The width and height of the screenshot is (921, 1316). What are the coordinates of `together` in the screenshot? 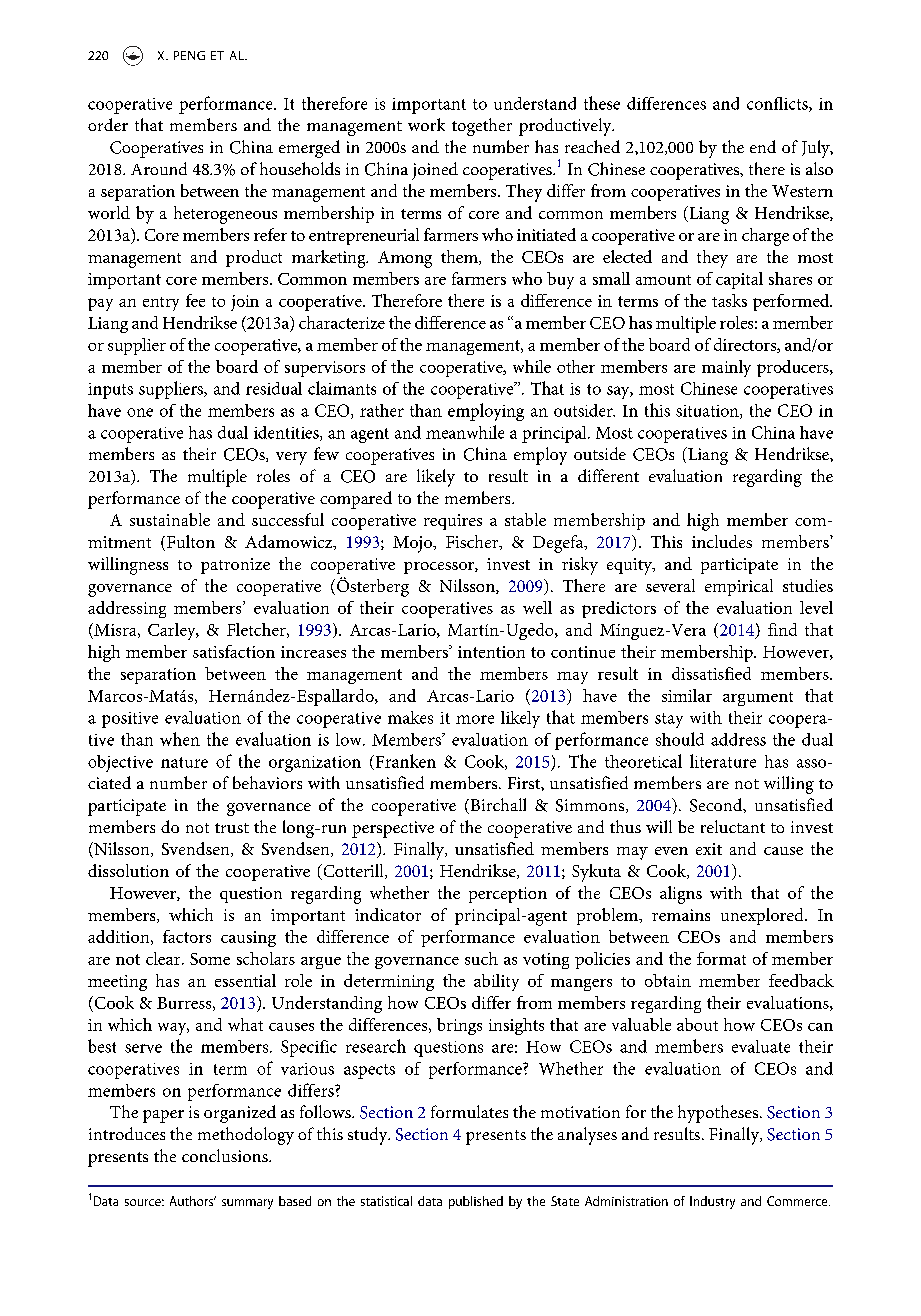 It's located at (482, 127).
